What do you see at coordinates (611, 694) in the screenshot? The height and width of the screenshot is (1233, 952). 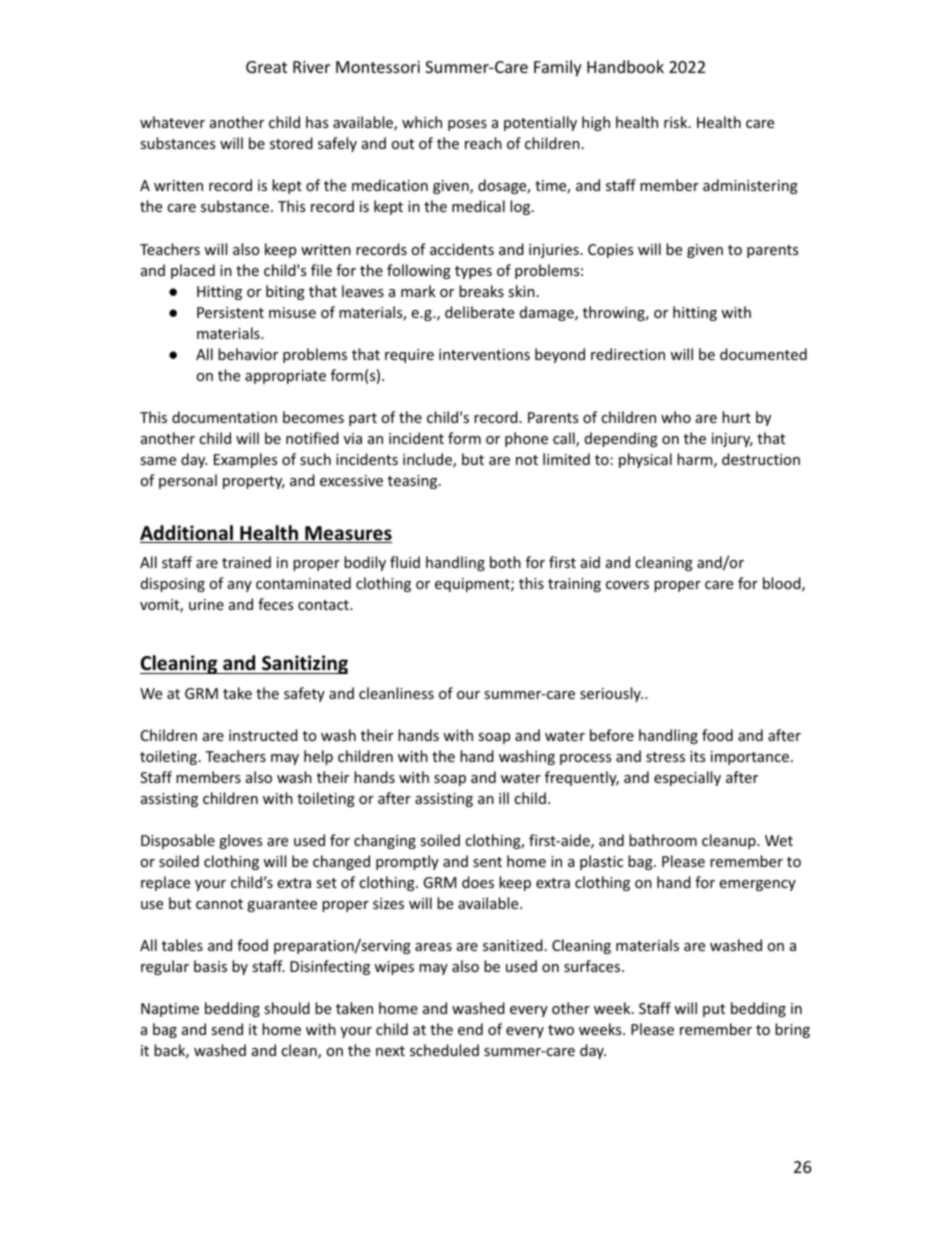 I see `seriously` at bounding box center [611, 694].
